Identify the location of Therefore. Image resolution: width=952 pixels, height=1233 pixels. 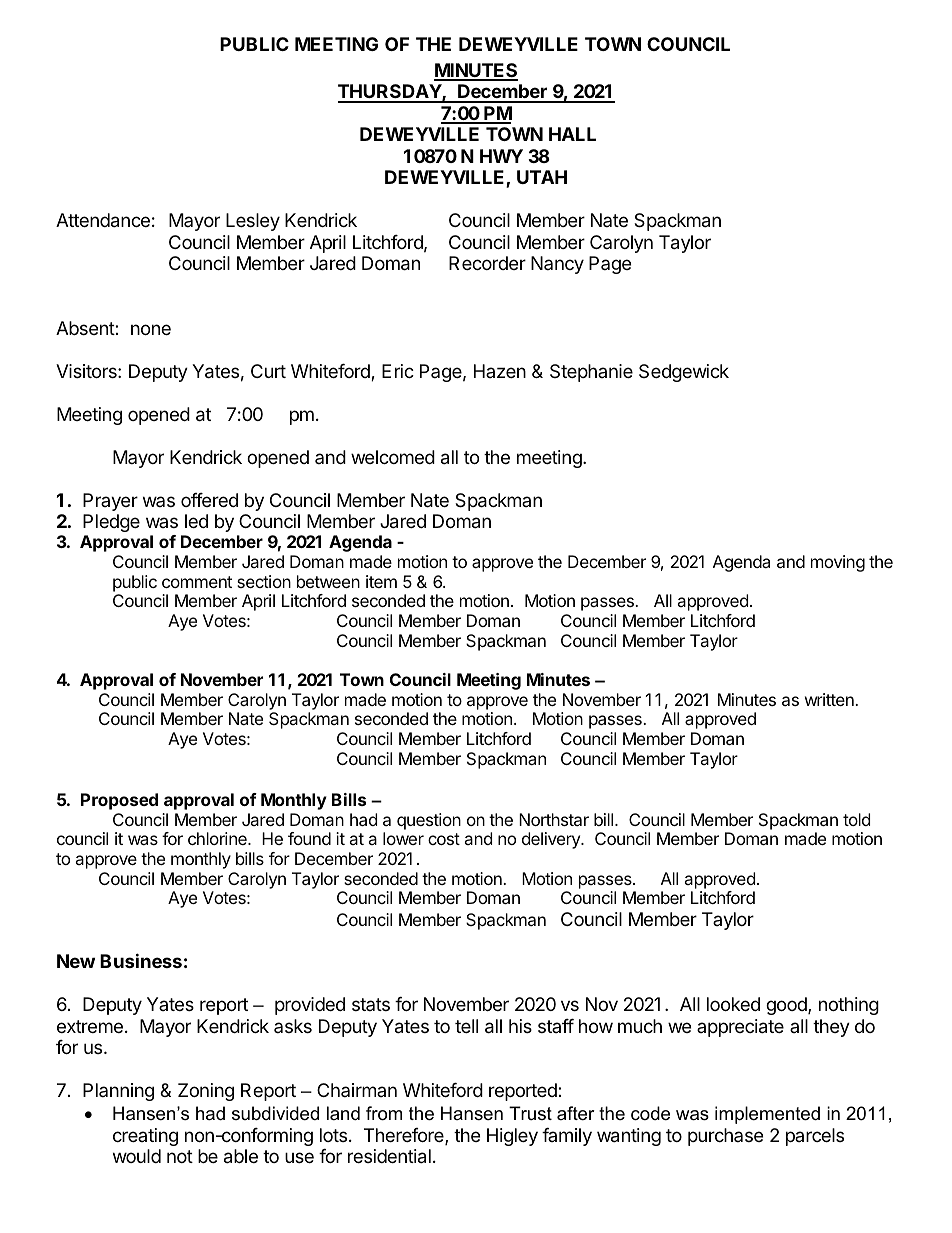
(405, 1136).
